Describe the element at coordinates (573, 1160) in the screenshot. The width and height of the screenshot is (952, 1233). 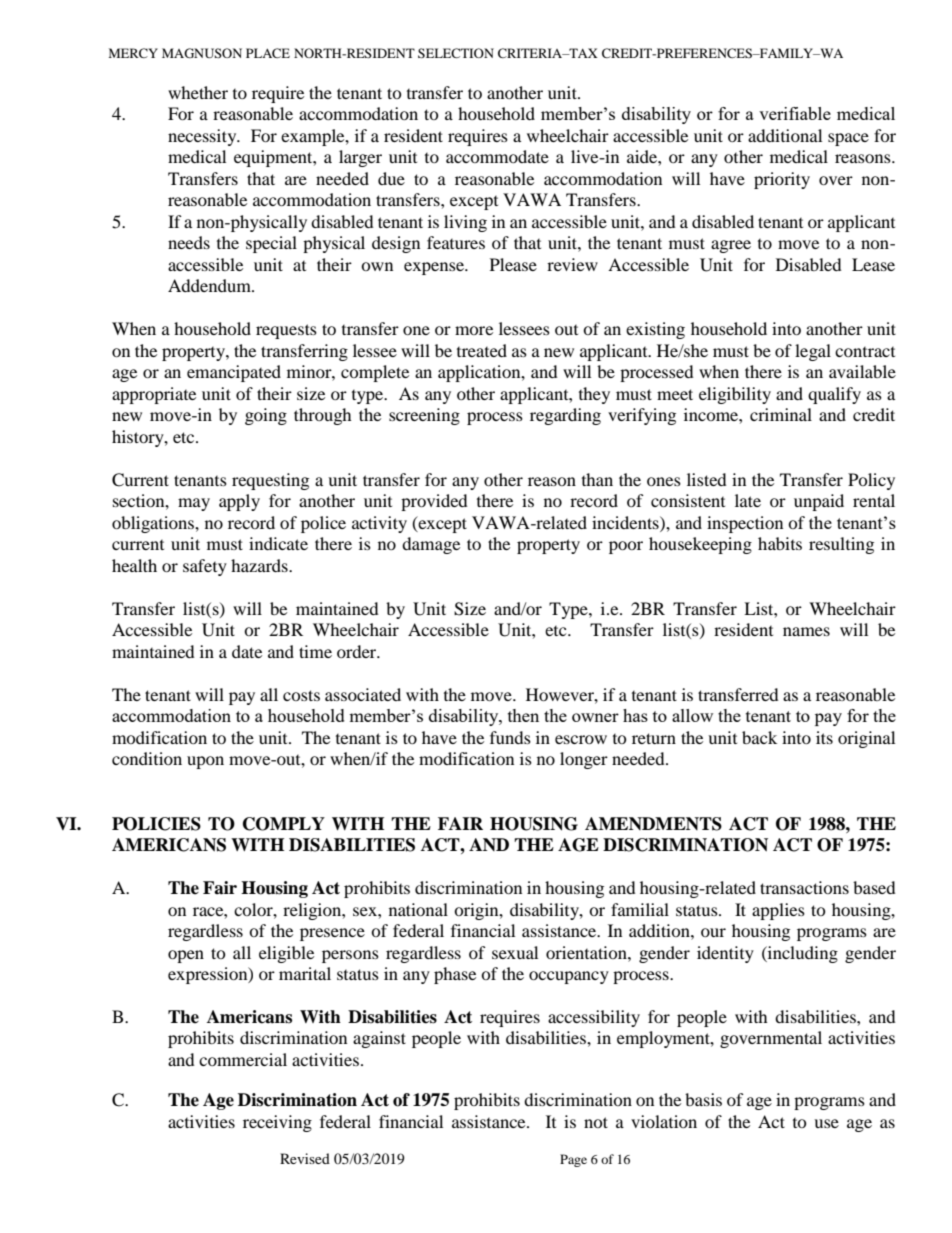
I see `Page` at that location.
